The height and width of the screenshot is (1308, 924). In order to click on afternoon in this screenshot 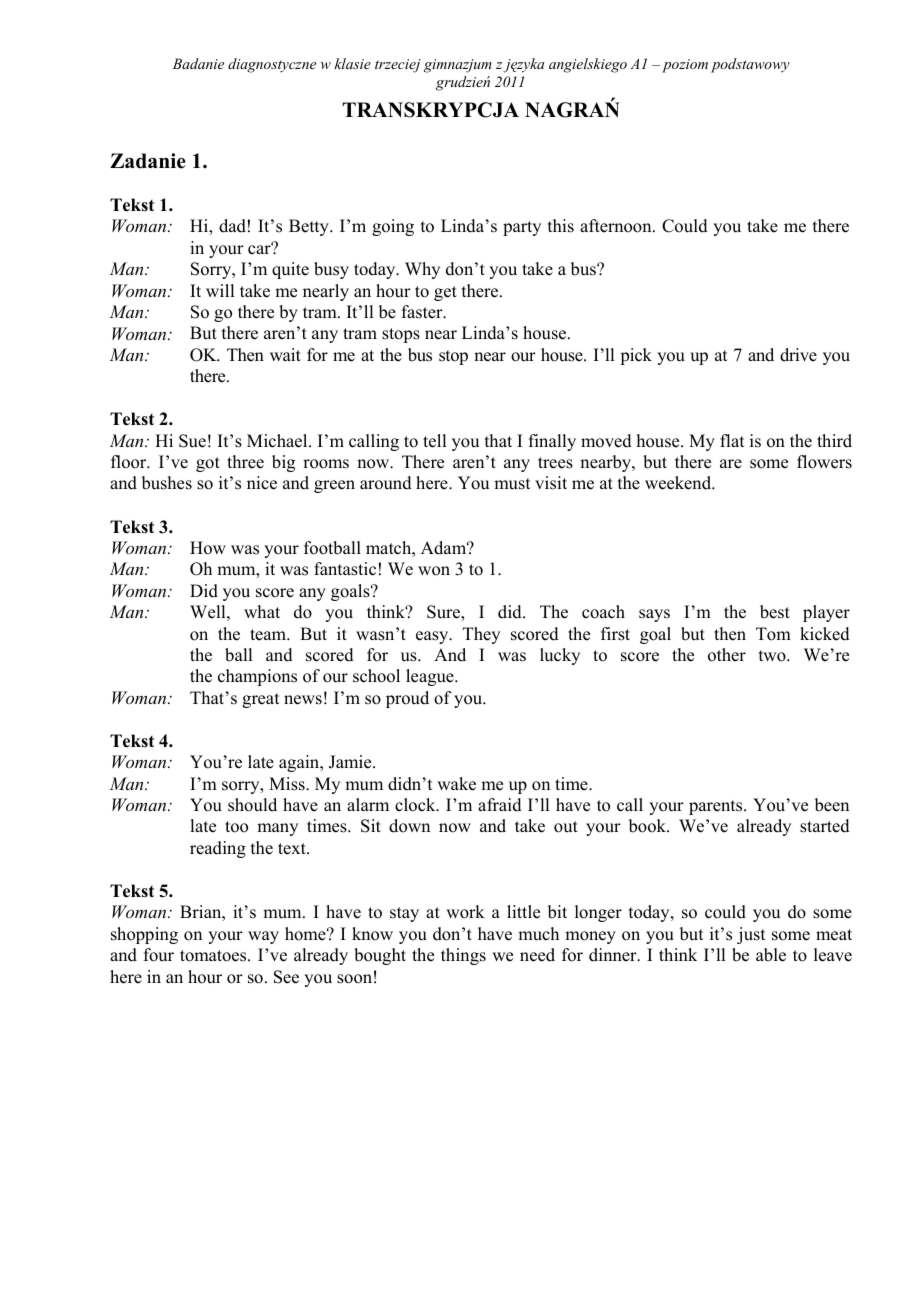, I will do `click(617, 226)`.
